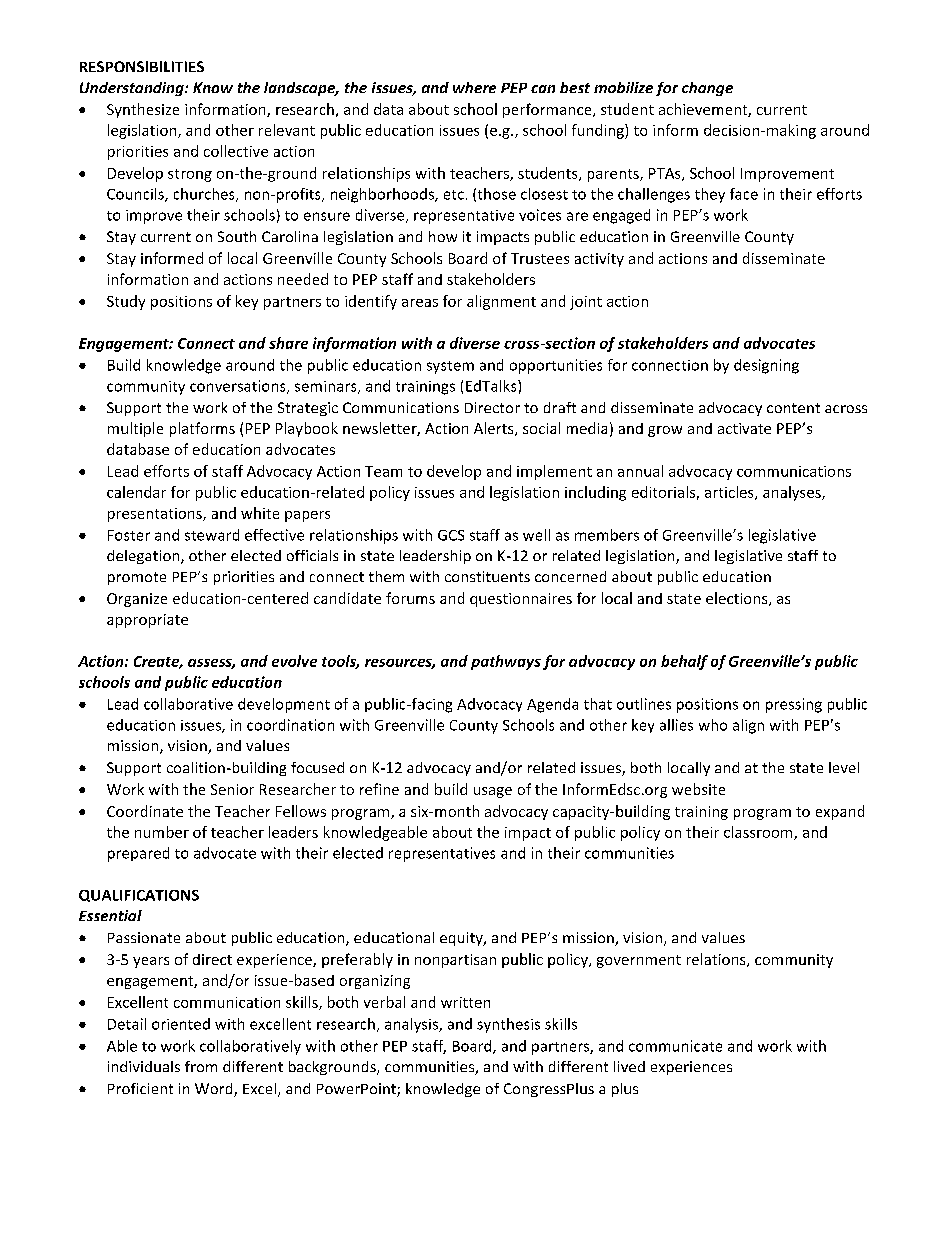 The width and height of the image is (952, 1233). What do you see at coordinates (201, 1066) in the image?
I see `from` at bounding box center [201, 1066].
